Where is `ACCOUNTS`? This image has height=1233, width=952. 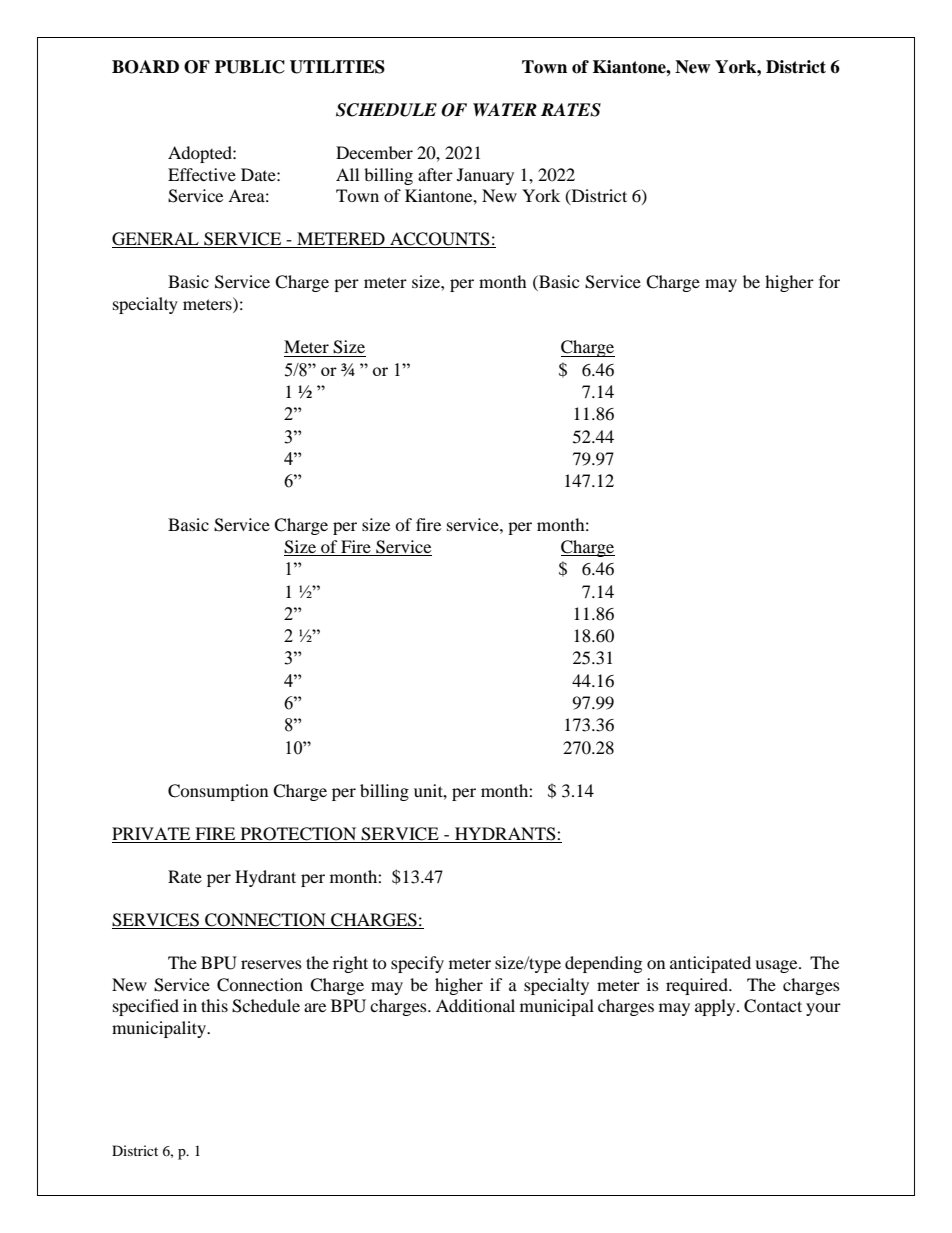 ACCOUNTS is located at coordinates (440, 240).
